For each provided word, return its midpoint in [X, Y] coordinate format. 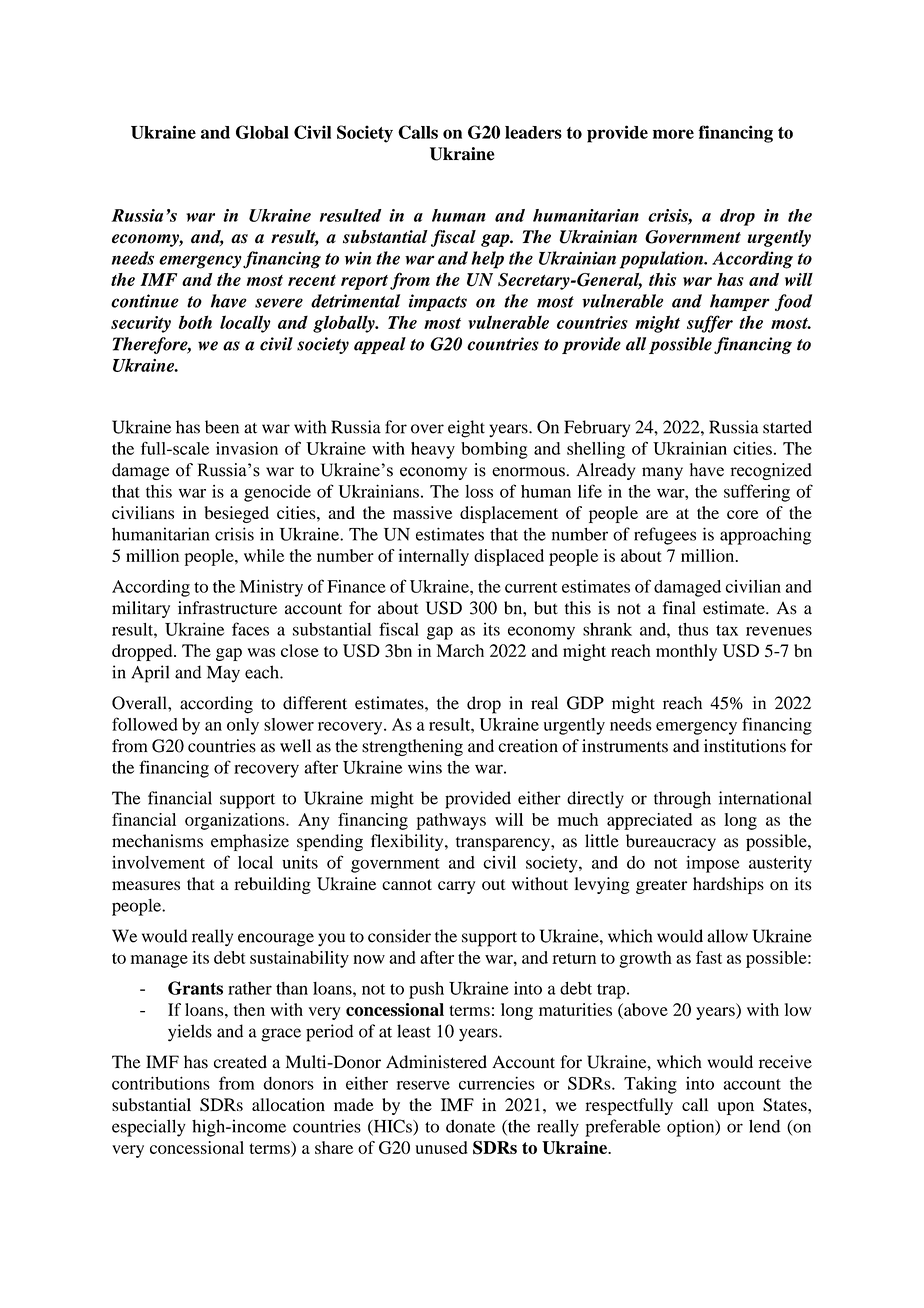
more [673, 134]
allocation [288, 1104]
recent [312, 280]
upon [736, 1108]
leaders [533, 132]
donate [470, 1126]
